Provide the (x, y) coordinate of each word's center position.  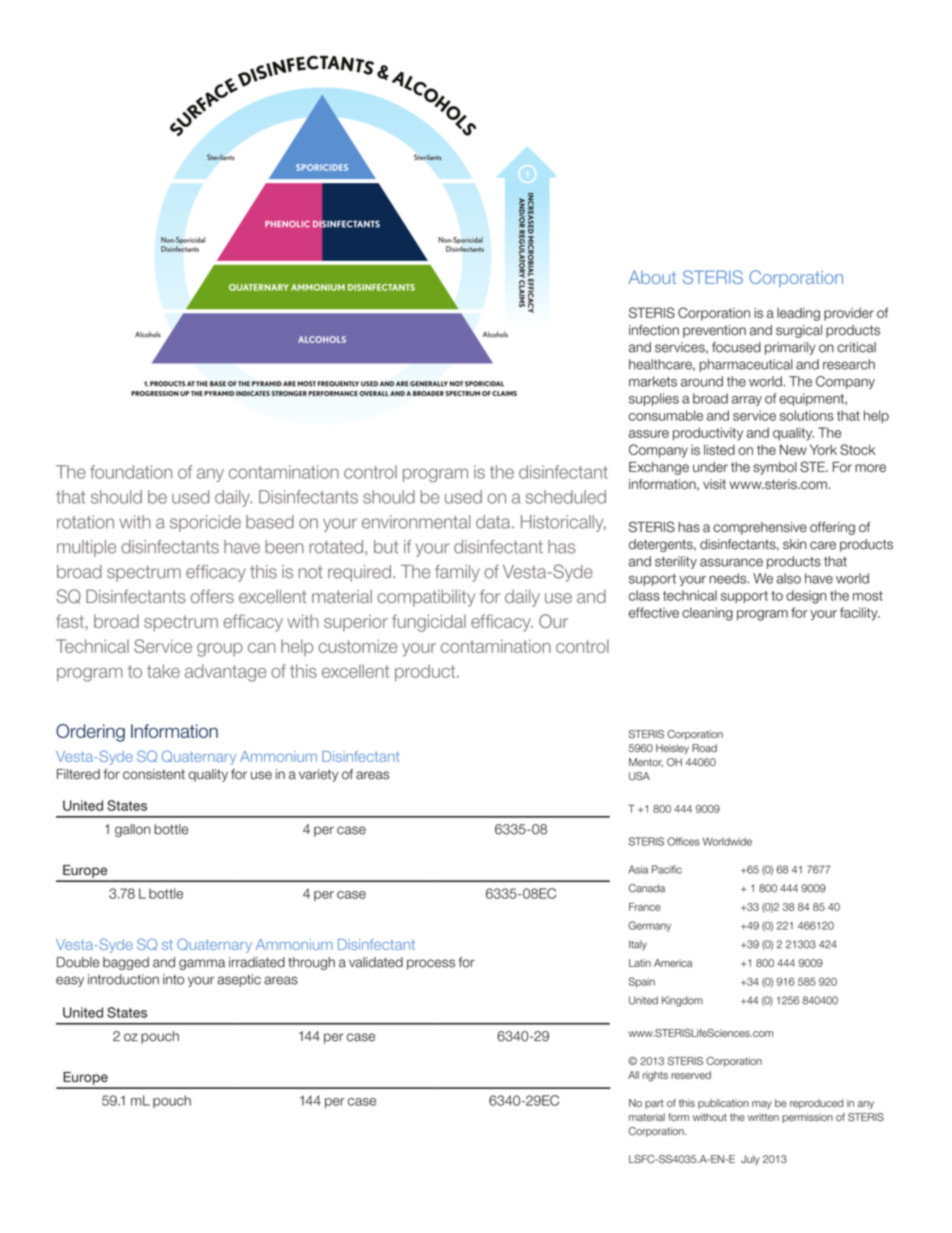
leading (798, 314)
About (652, 277)
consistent (154, 774)
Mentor (646, 762)
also (788, 578)
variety (319, 775)
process (431, 964)
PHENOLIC (287, 224)
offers (212, 596)
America (673, 963)
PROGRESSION (155, 393)
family (457, 573)
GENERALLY (429, 384)
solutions (807, 415)
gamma (202, 964)
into (173, 979)
